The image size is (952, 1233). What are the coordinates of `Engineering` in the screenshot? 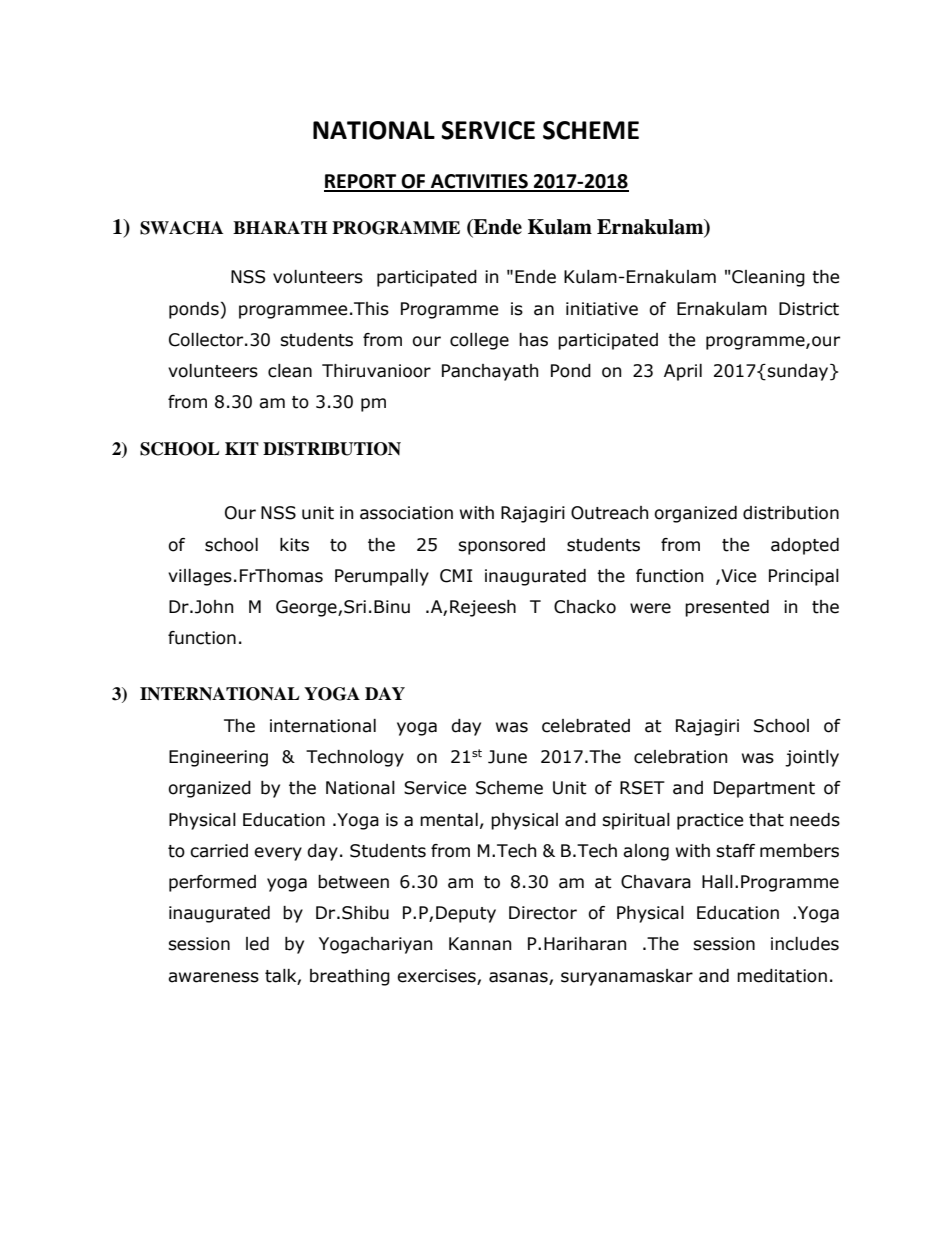 It's located at (218, 758).
